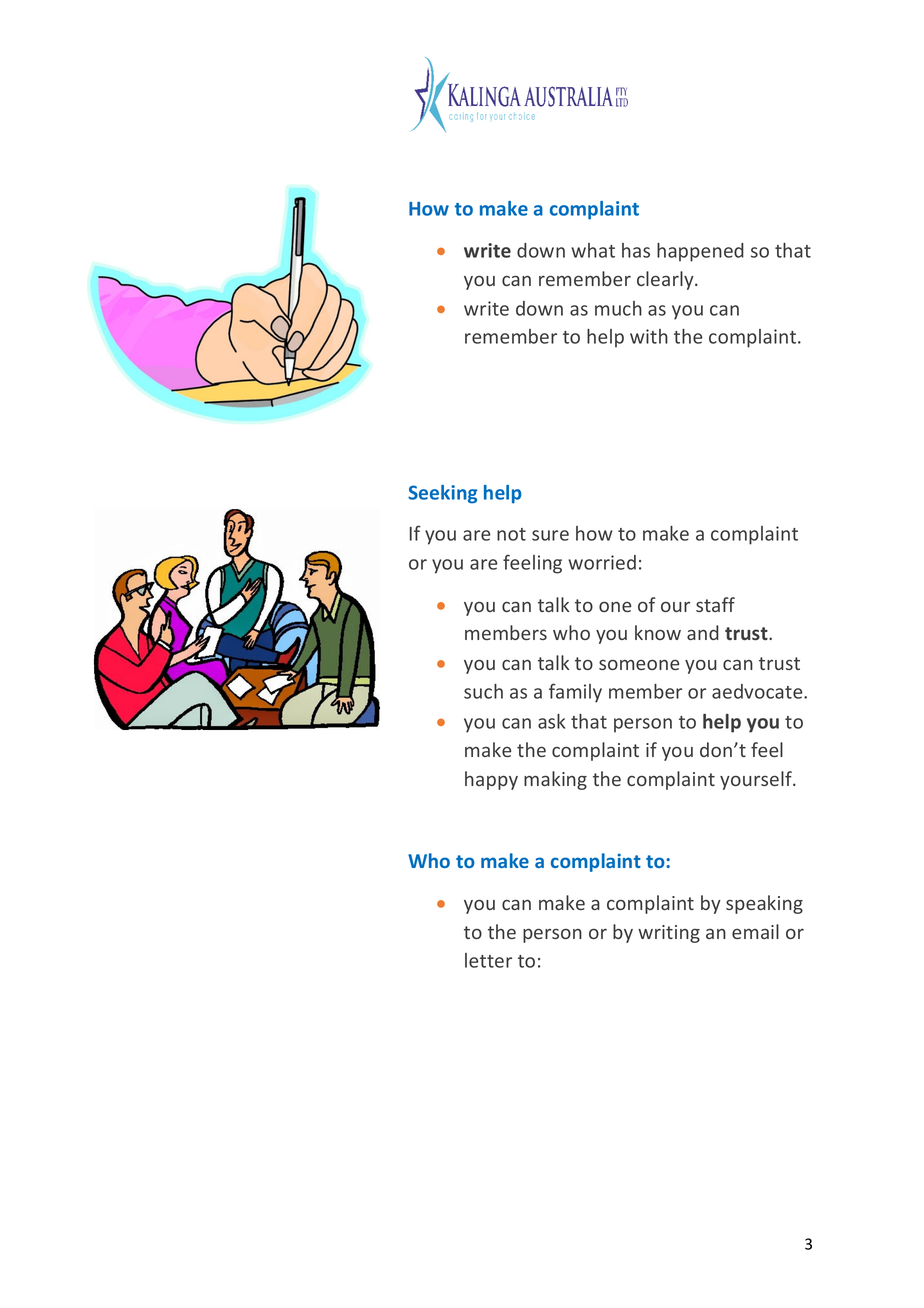  Describe the element at coordinates (602, 562) in the screenshot. I see `worried` at that location.
